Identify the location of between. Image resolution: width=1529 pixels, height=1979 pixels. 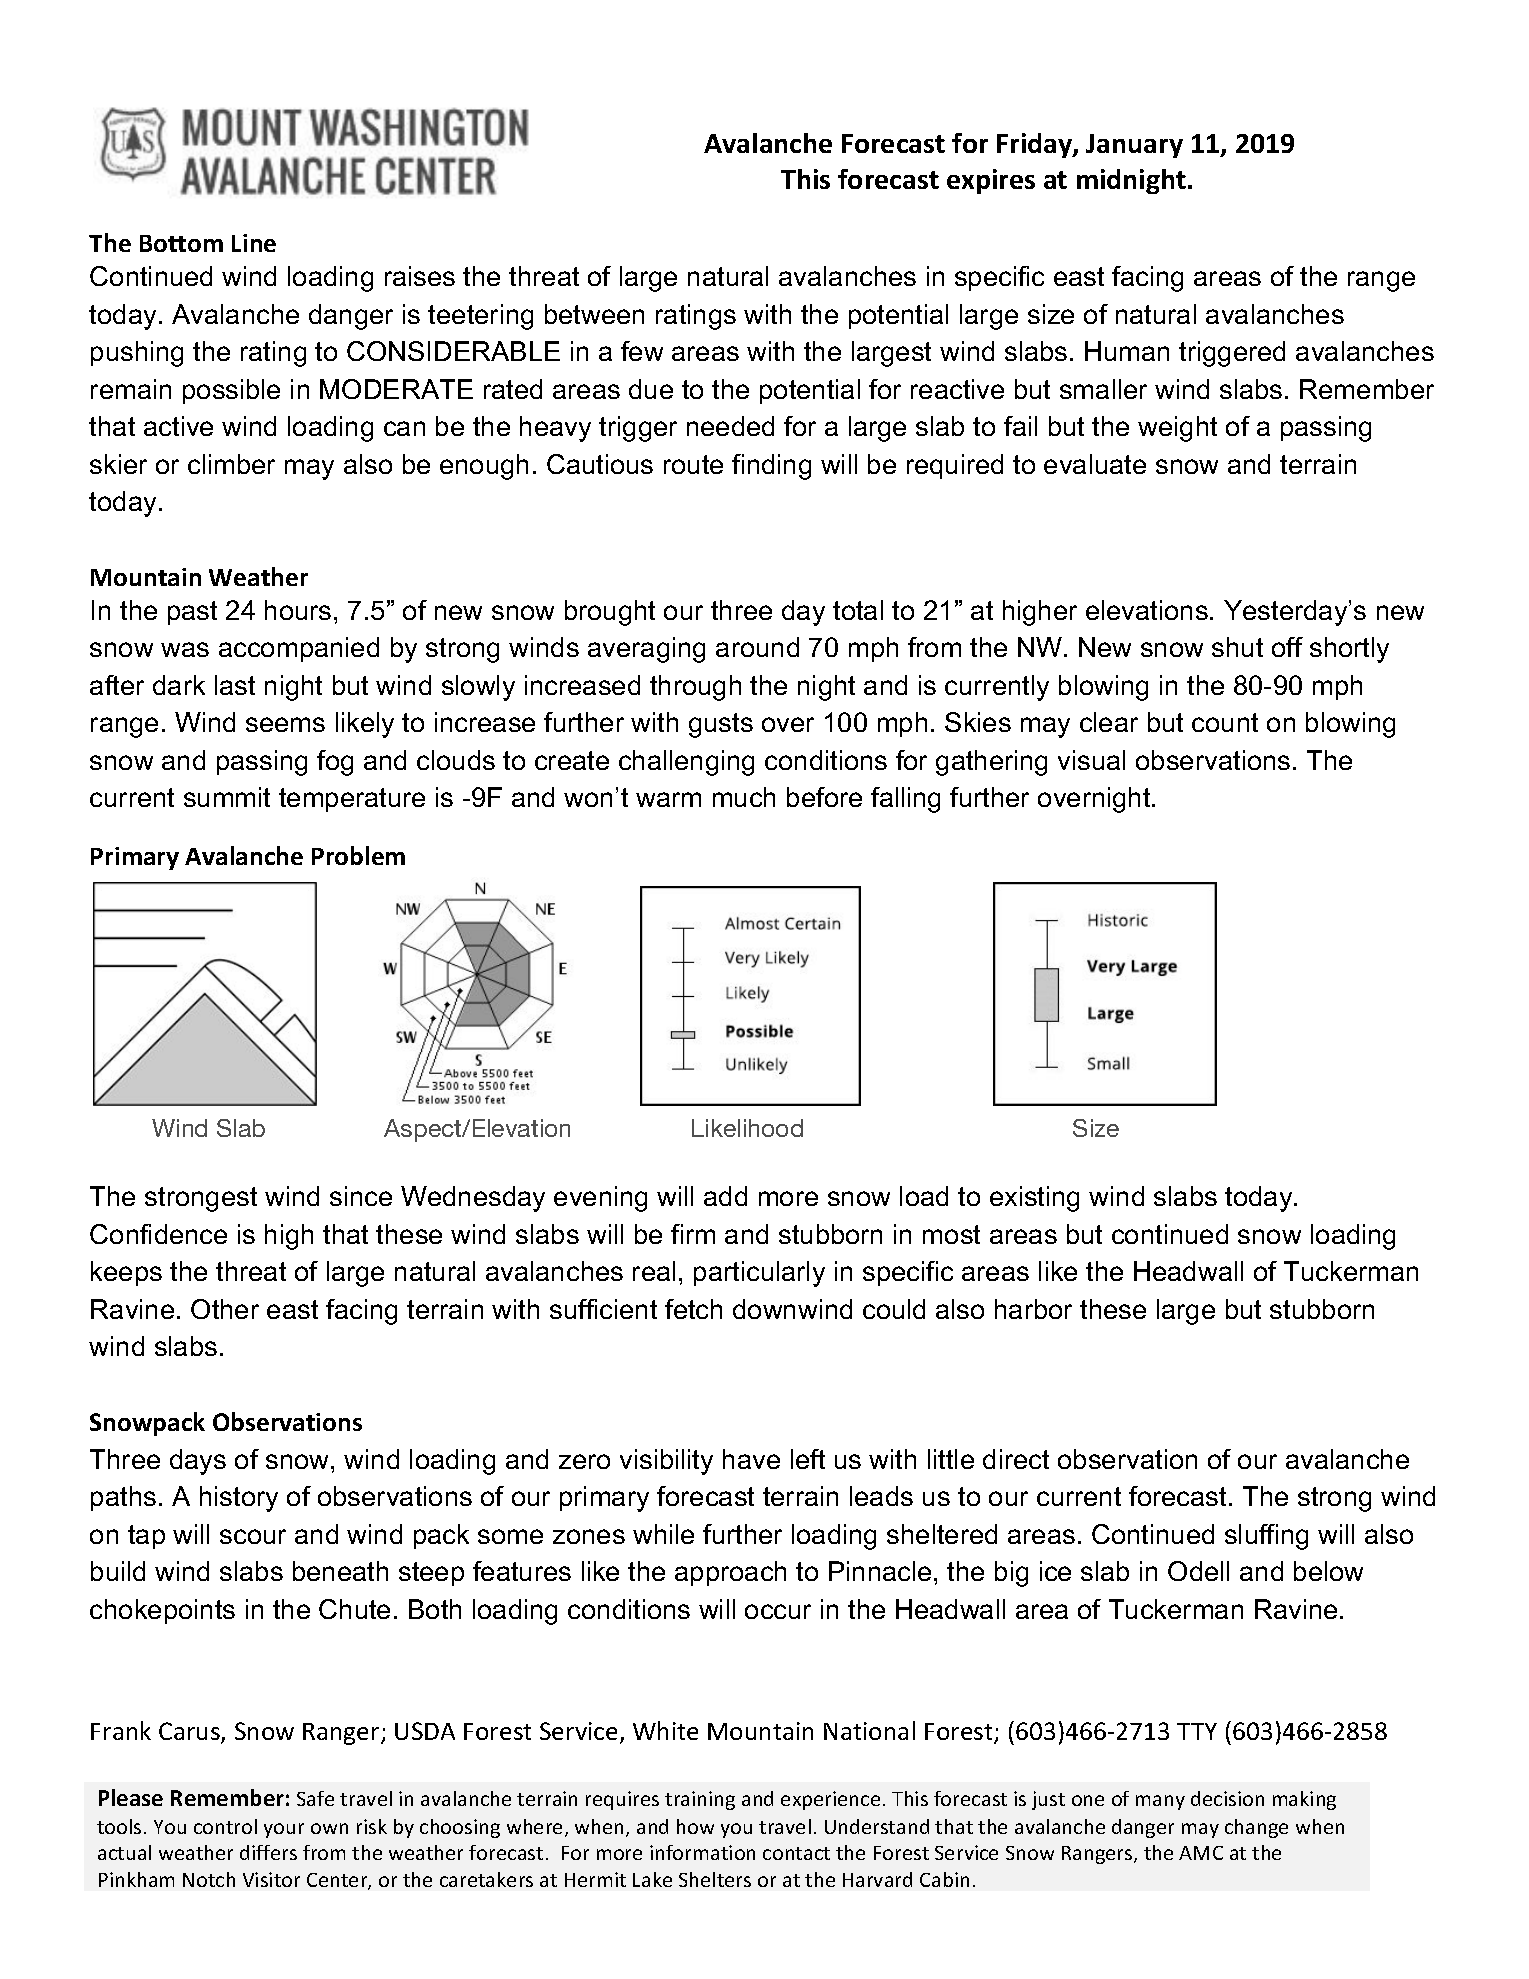
(594, 314).
